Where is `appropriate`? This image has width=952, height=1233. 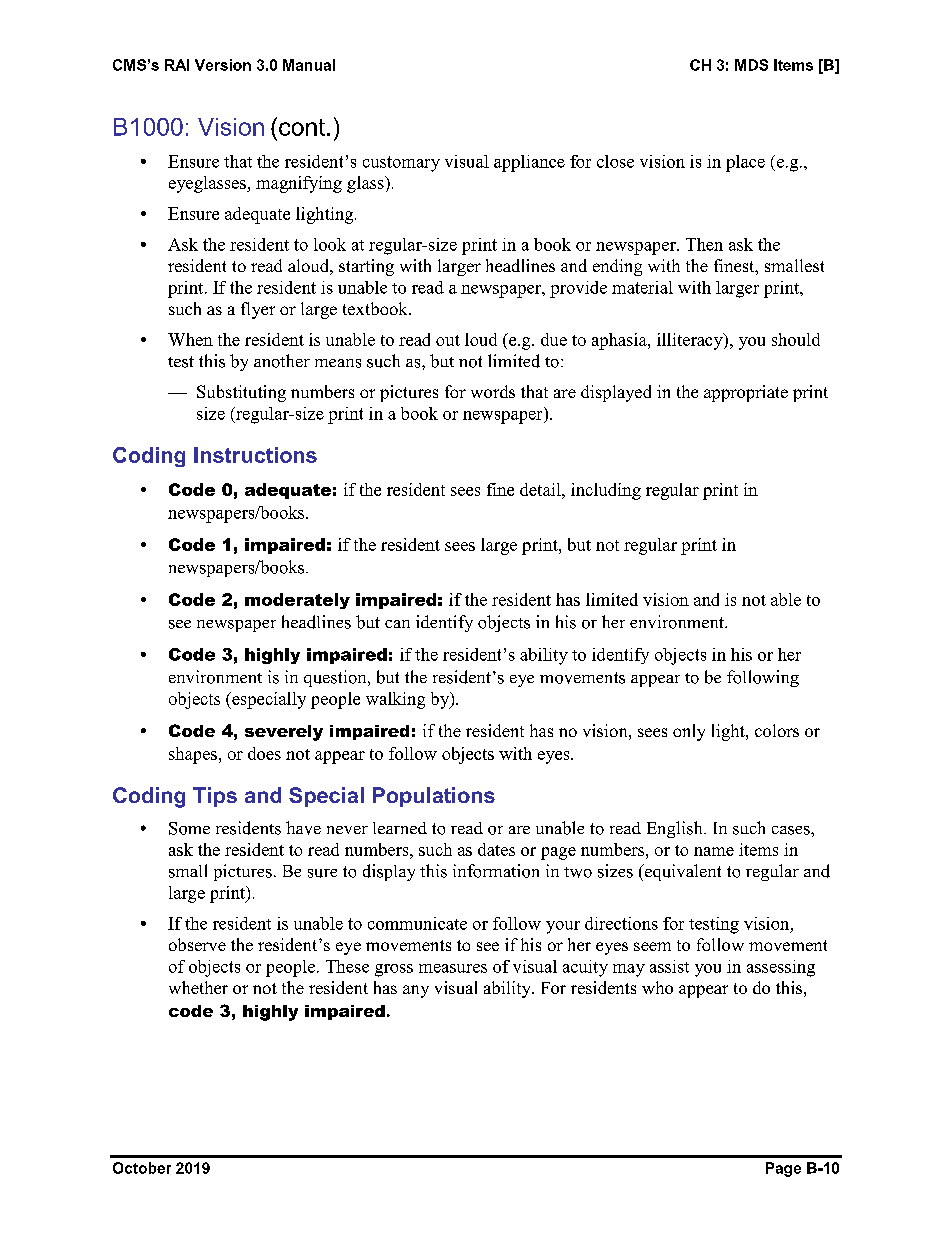 appropriate is located at coordinates (746, 393).
